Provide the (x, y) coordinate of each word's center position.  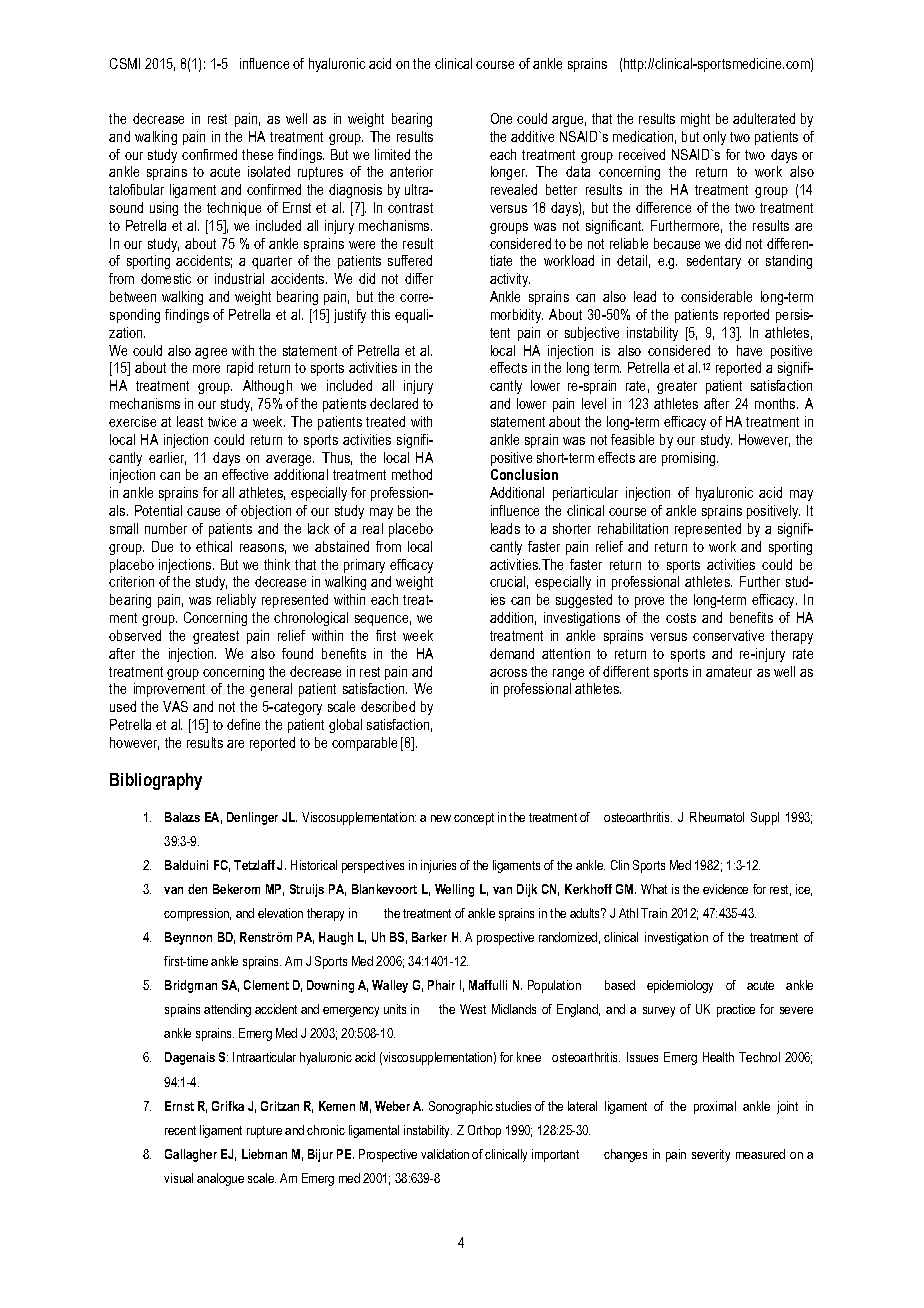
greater (677, 387)
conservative (728, 635)
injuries (438, 866)
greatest (216, 637)
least (190, 421)
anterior (411, 171)
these (257, 154)
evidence (725, 889)
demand (512, 653)
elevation (280, 913)
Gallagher (191, 1155)
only (714, 138)
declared (394, 403)
